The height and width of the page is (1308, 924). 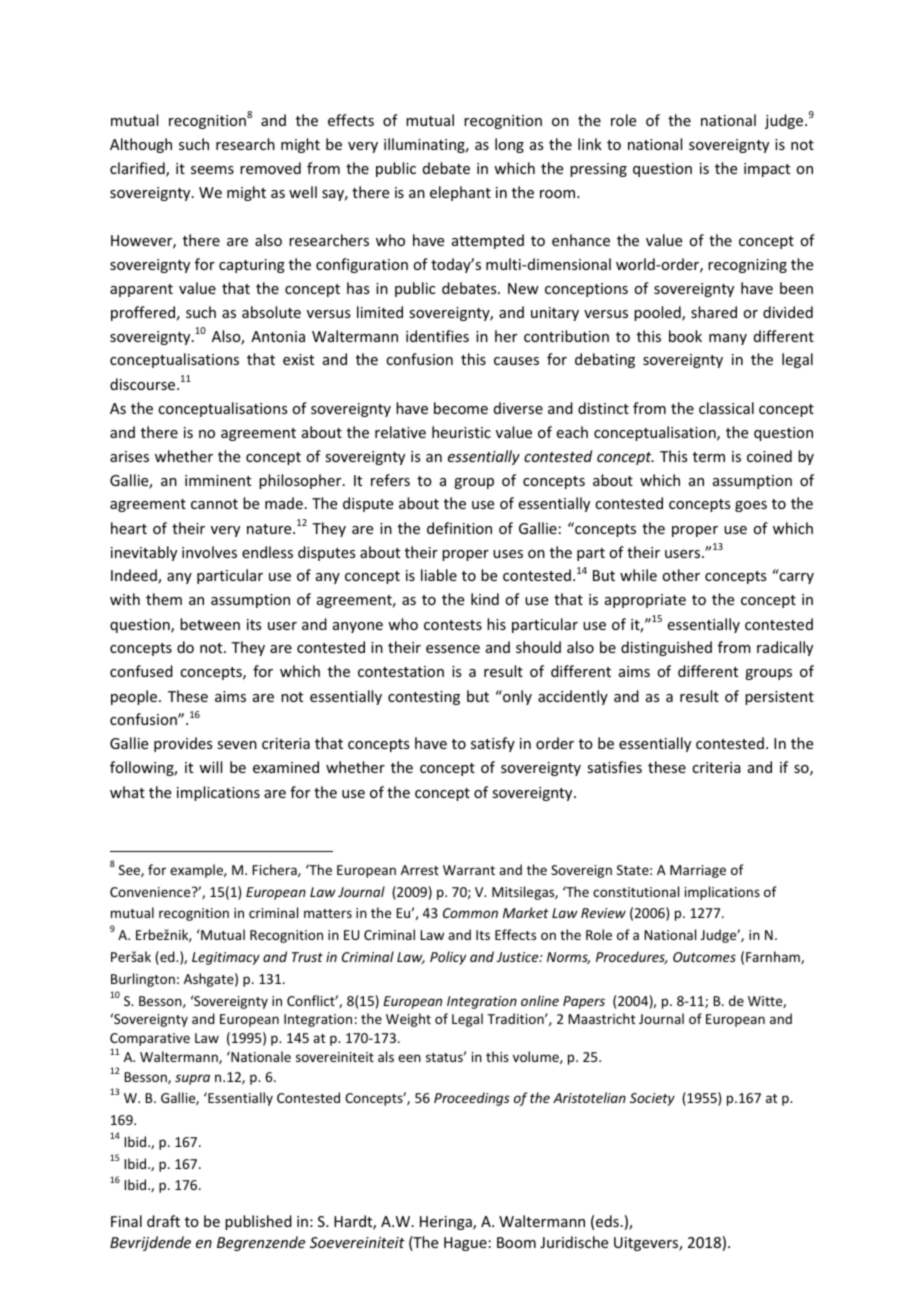 What do you see at coordinates (779, 698) in the page?
I see `persistent` at bounding box center [779, 698].
